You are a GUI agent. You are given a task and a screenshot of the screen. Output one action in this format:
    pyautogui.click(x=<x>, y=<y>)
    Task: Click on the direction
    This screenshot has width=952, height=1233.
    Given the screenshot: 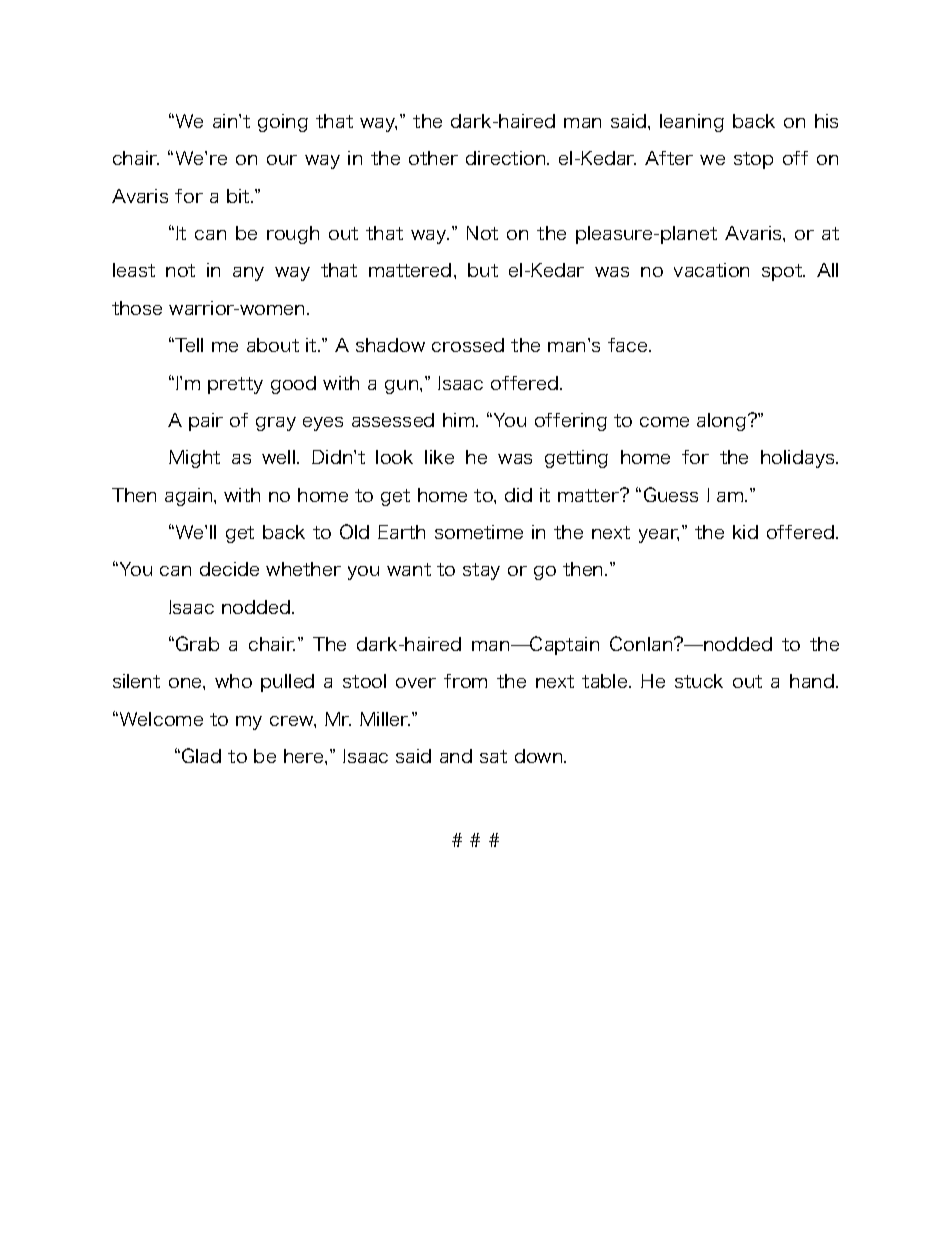 What is the action you would take?
    pyautogui.click(x=507, y=158)
